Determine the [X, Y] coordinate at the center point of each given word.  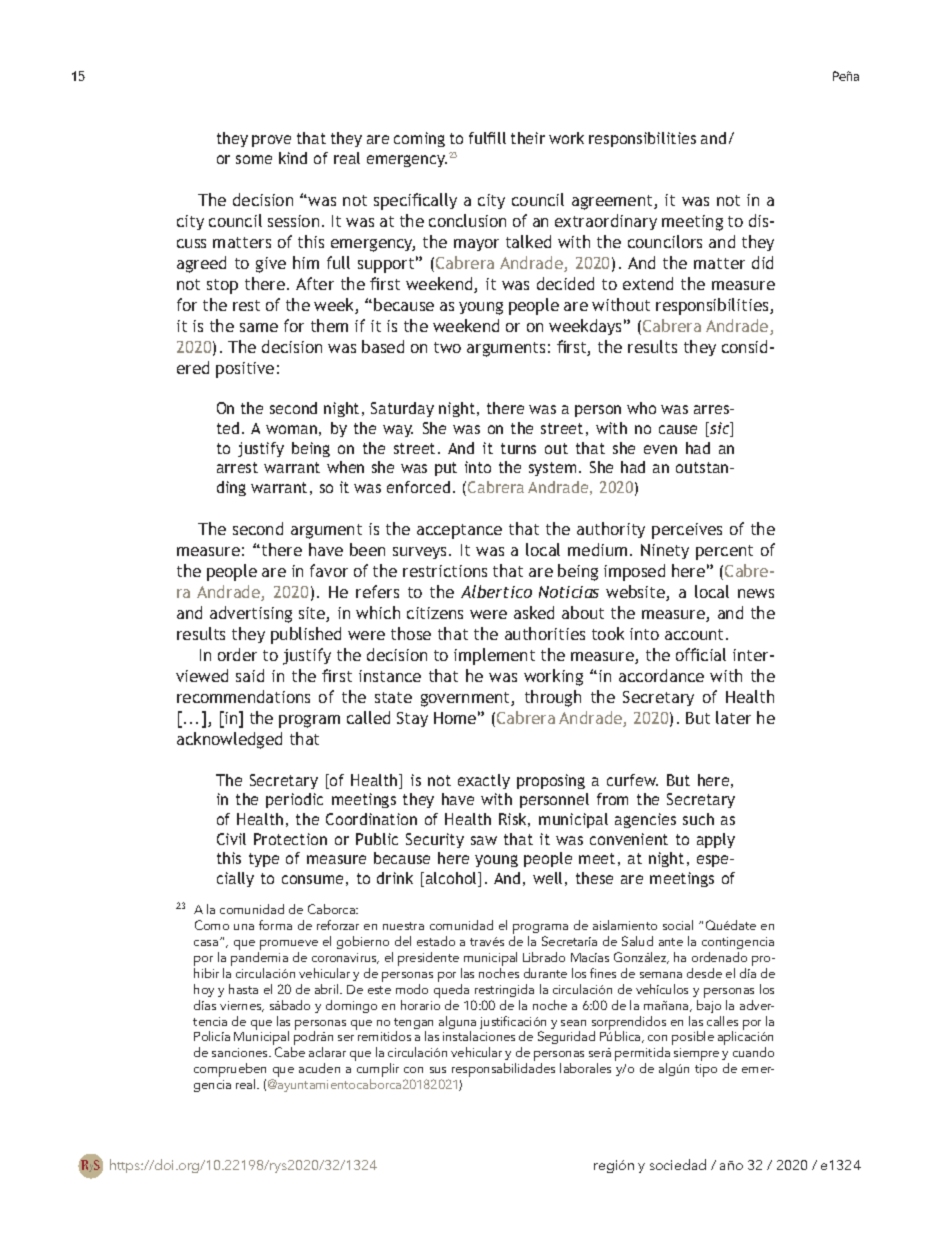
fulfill [487, 138]
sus [438, 1070]
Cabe [290, 1052]
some [254, 159]
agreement [613, 202]
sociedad [678, 1164]
